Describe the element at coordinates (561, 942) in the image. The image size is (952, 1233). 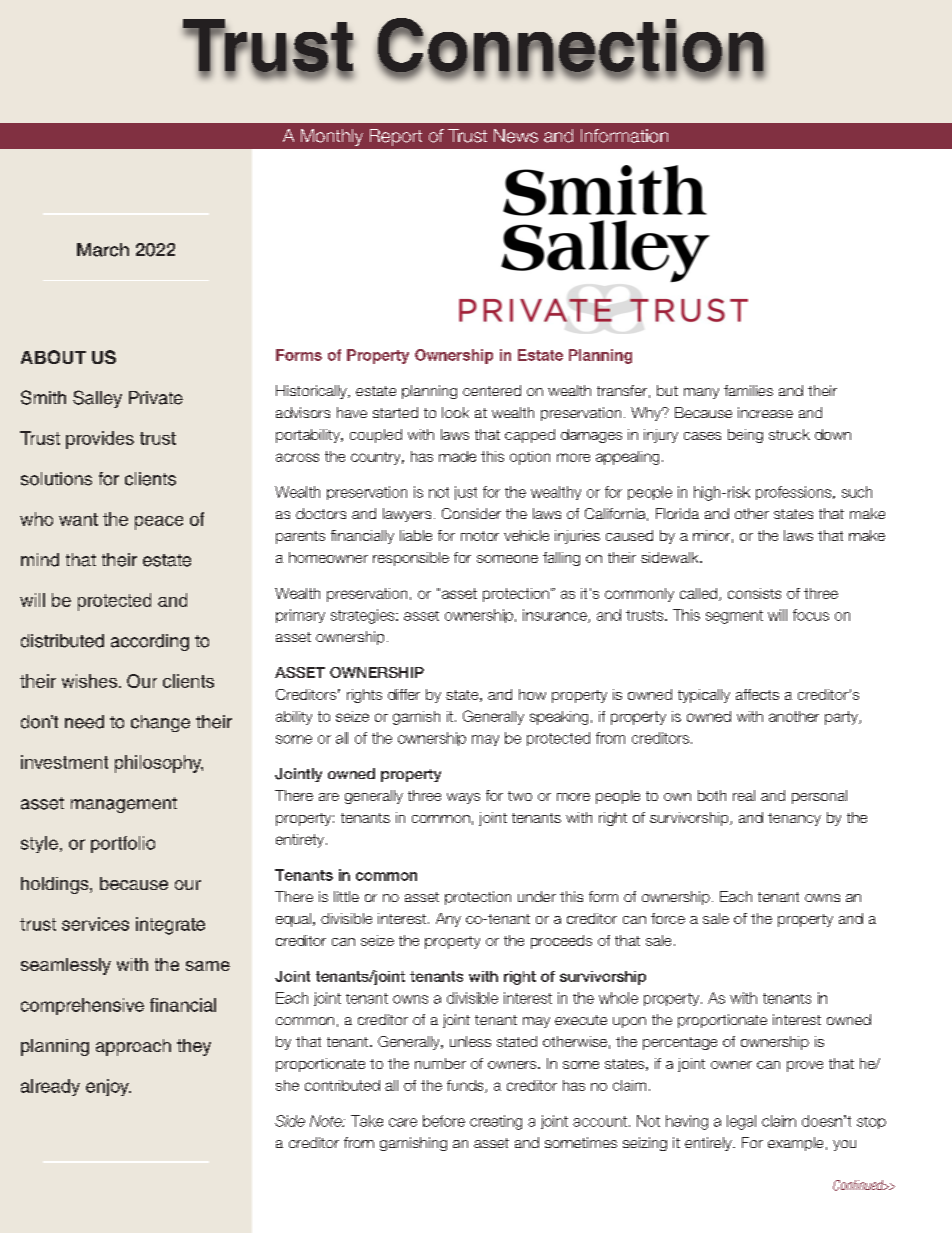
I see `proceeds` at that location.
